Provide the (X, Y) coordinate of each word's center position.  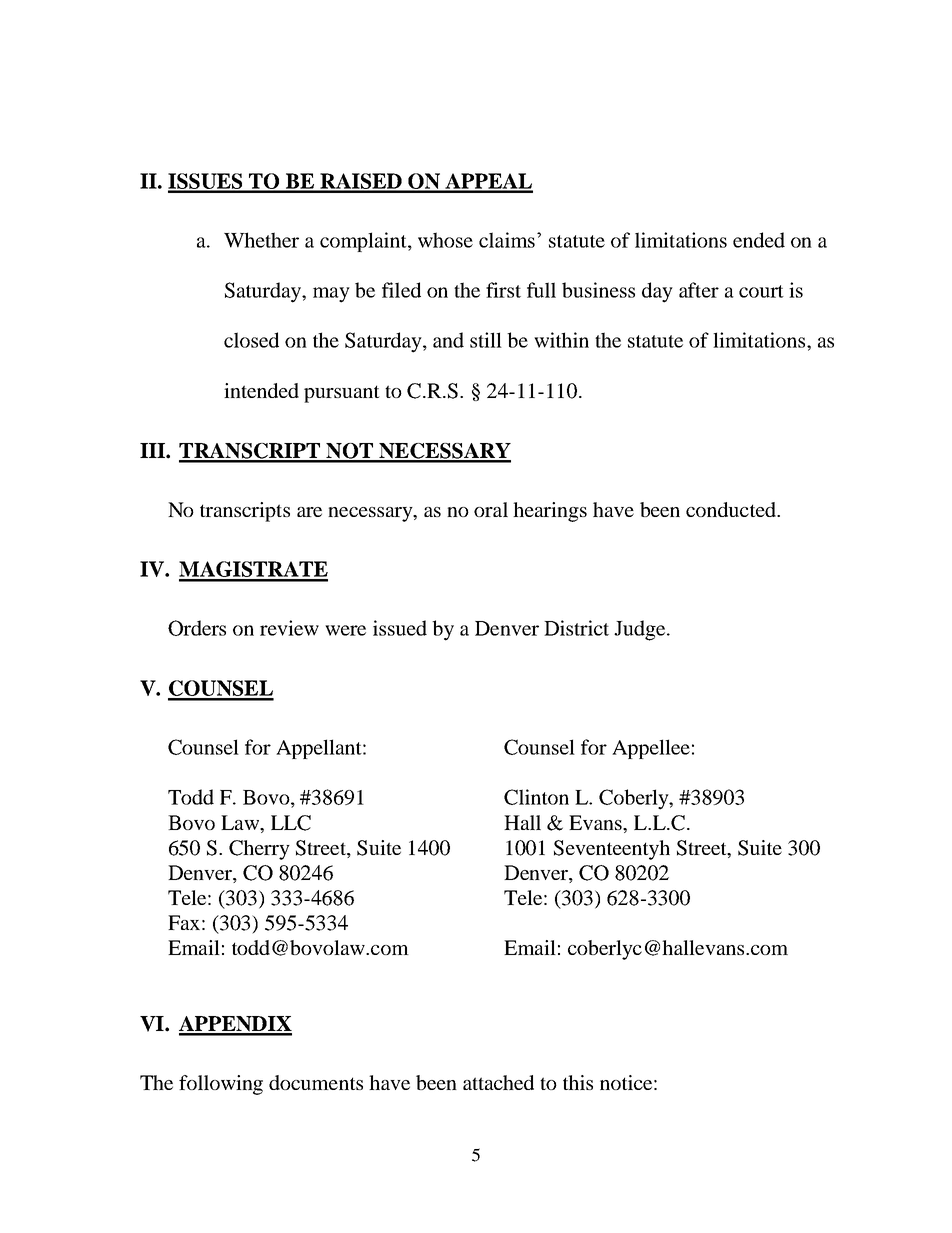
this (578, 1082)
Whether (261, 240)
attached (498, 1082)
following (221, 1085)
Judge (641, 630)
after (699, 290)
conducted (732, 509)
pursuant (342, 394)
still (486, 340)
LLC (291, 823)
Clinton (536, 797)
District (576, 628)
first (503, 290)
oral (491, 509)
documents (316, 1082)
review (289, 628)
